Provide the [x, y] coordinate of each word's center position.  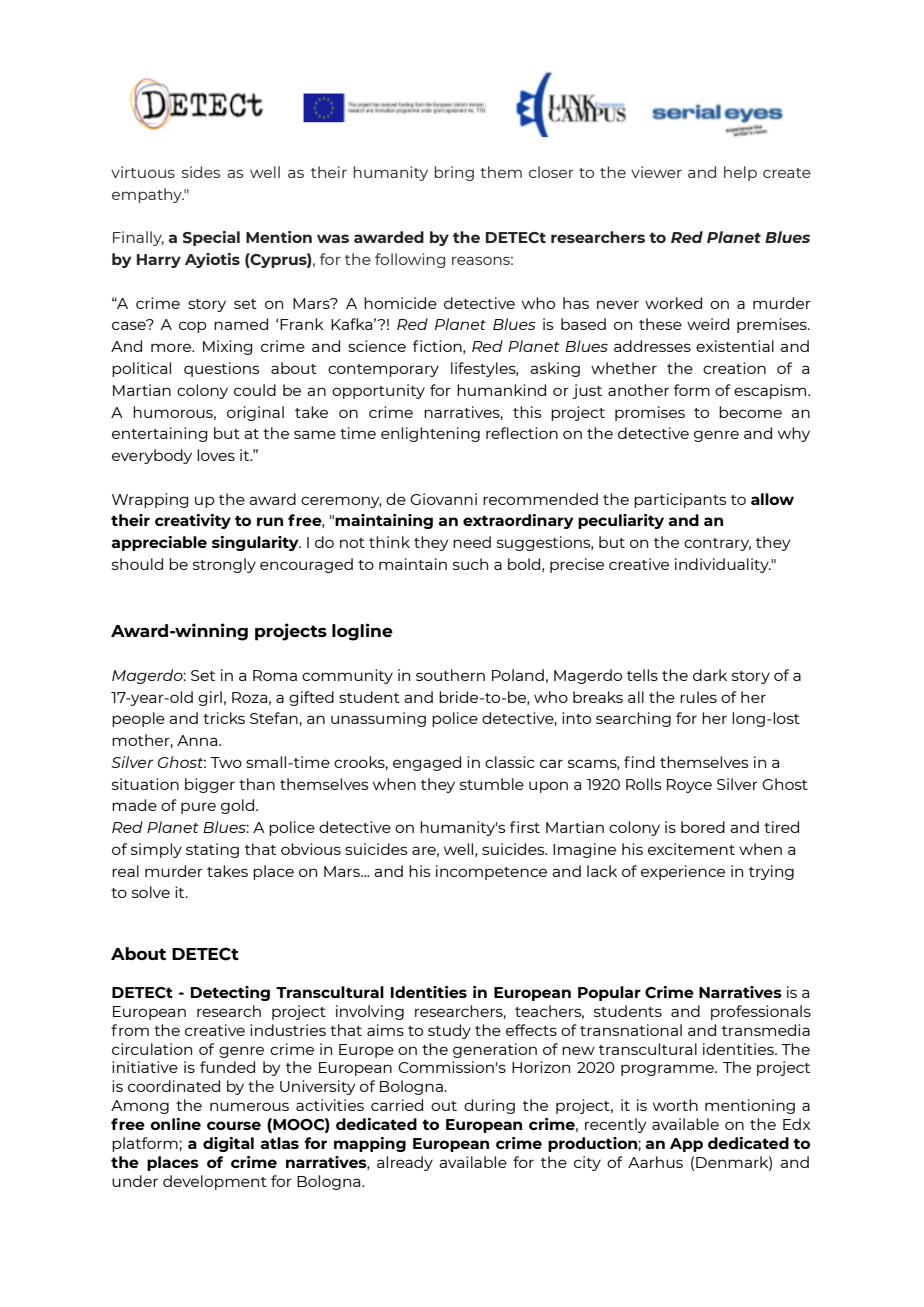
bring [454, 173]
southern [450, 675]
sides [201, 172]
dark [710, 675]
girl [210, 698]
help [740, 173]
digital [228, 1144]
